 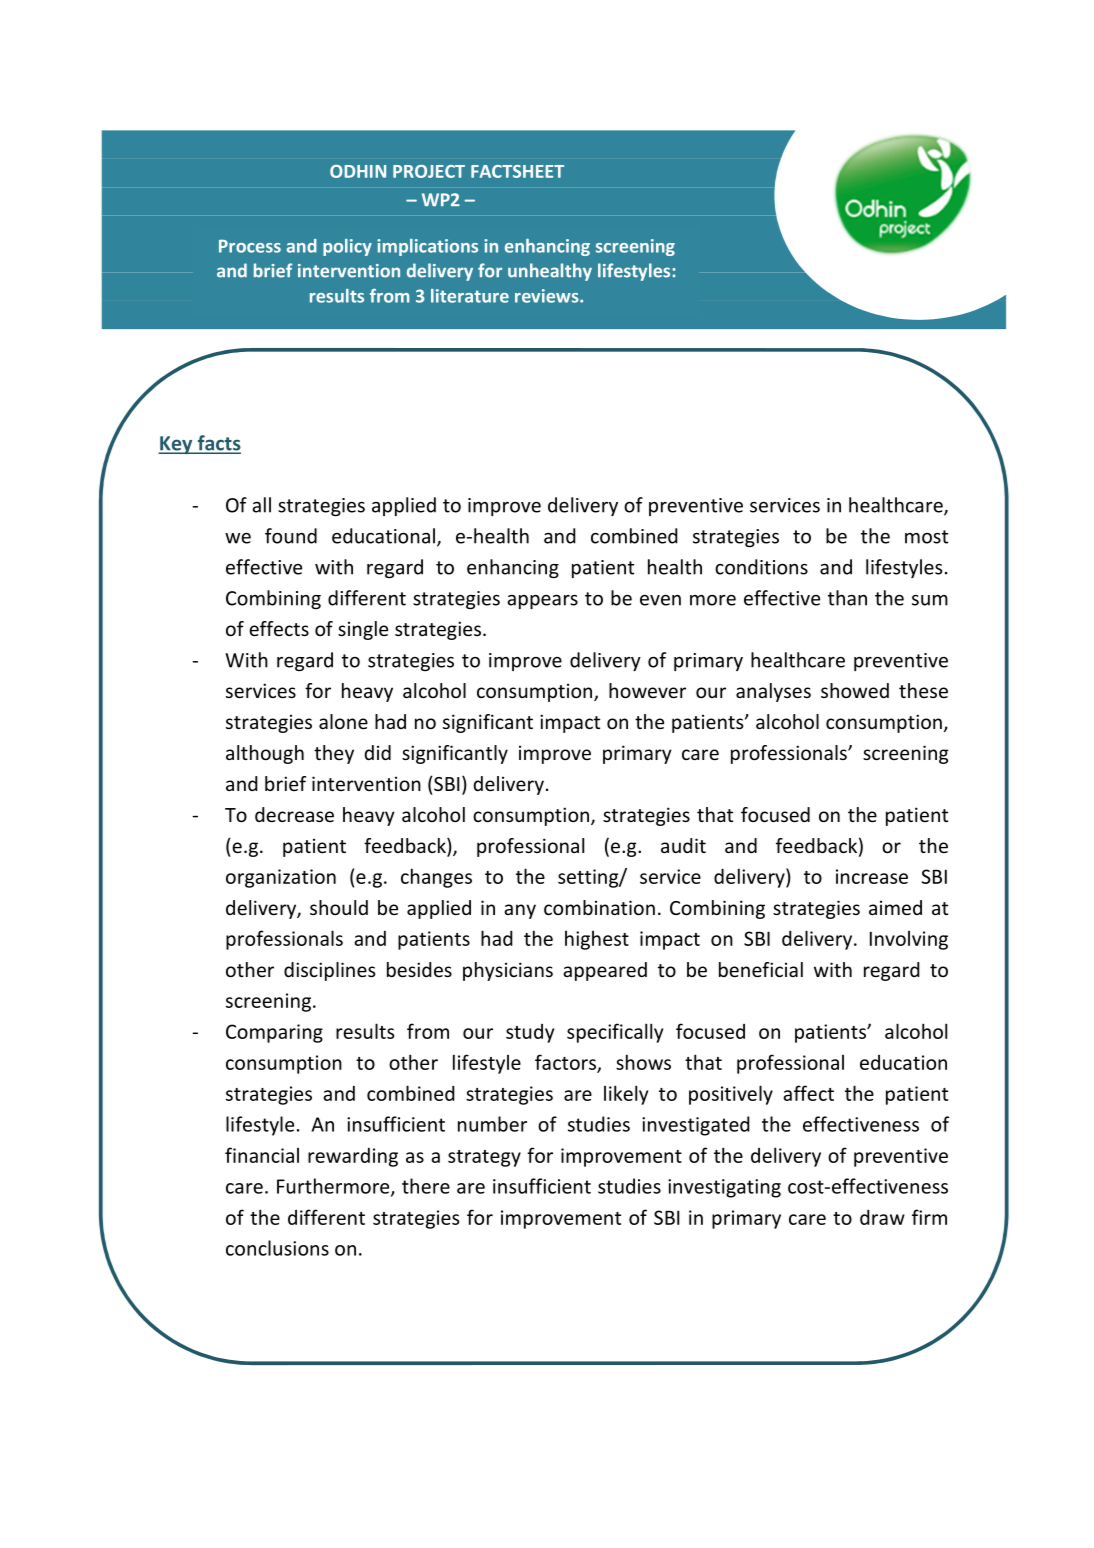 What do you see at coordinates (508, 971) in the screenshot?
I see `physicians` at bounding box center [508, 971].
